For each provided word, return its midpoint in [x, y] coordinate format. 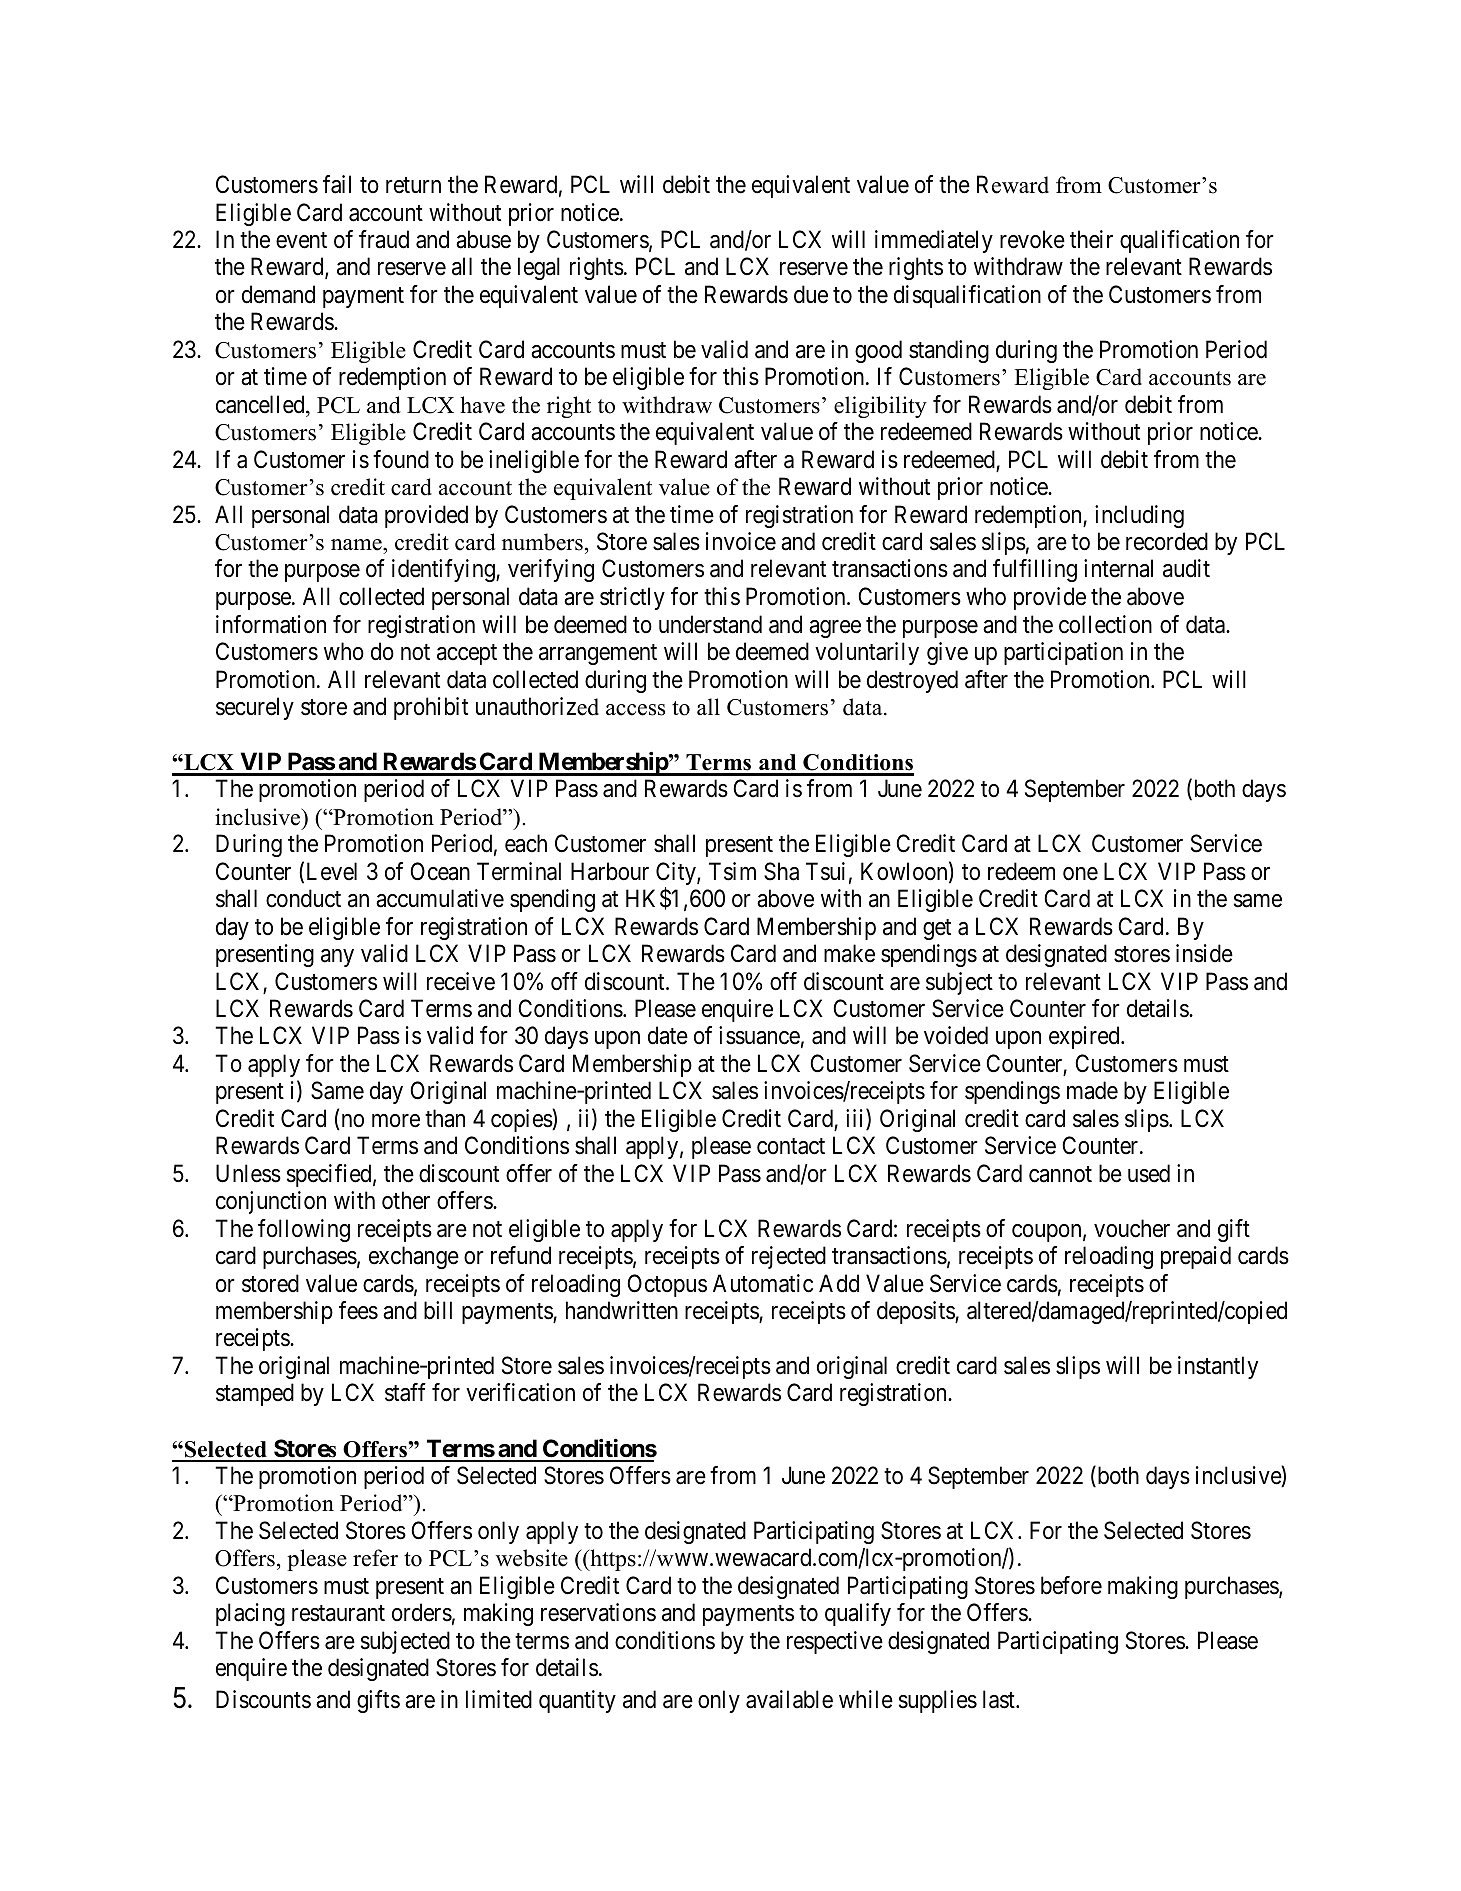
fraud [384, 239]
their [1091, 239]
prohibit [431, 708]
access [635, 710]
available [789, 1699]
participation [1063, 653]
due [811, 294]
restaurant [338, 1613]
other [406, 1200]
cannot [1060, 1174]
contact [791, 1147]
